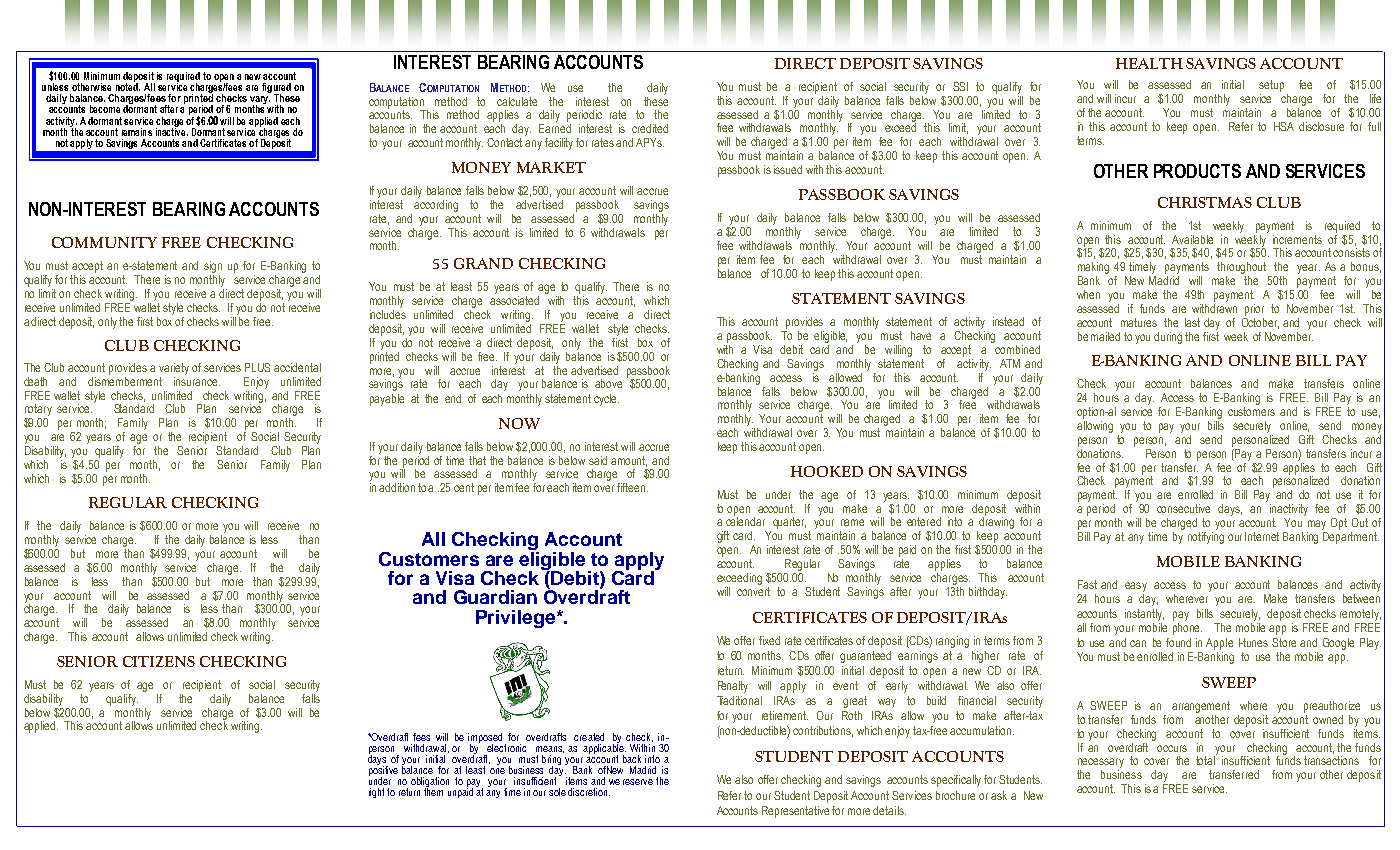 Image resolution: width=1400 pixels, height=850 pixels. What do you see at coordinates (1192, 239) in the screenshot?
I see `Available` at bounding box center [1192, 239].
